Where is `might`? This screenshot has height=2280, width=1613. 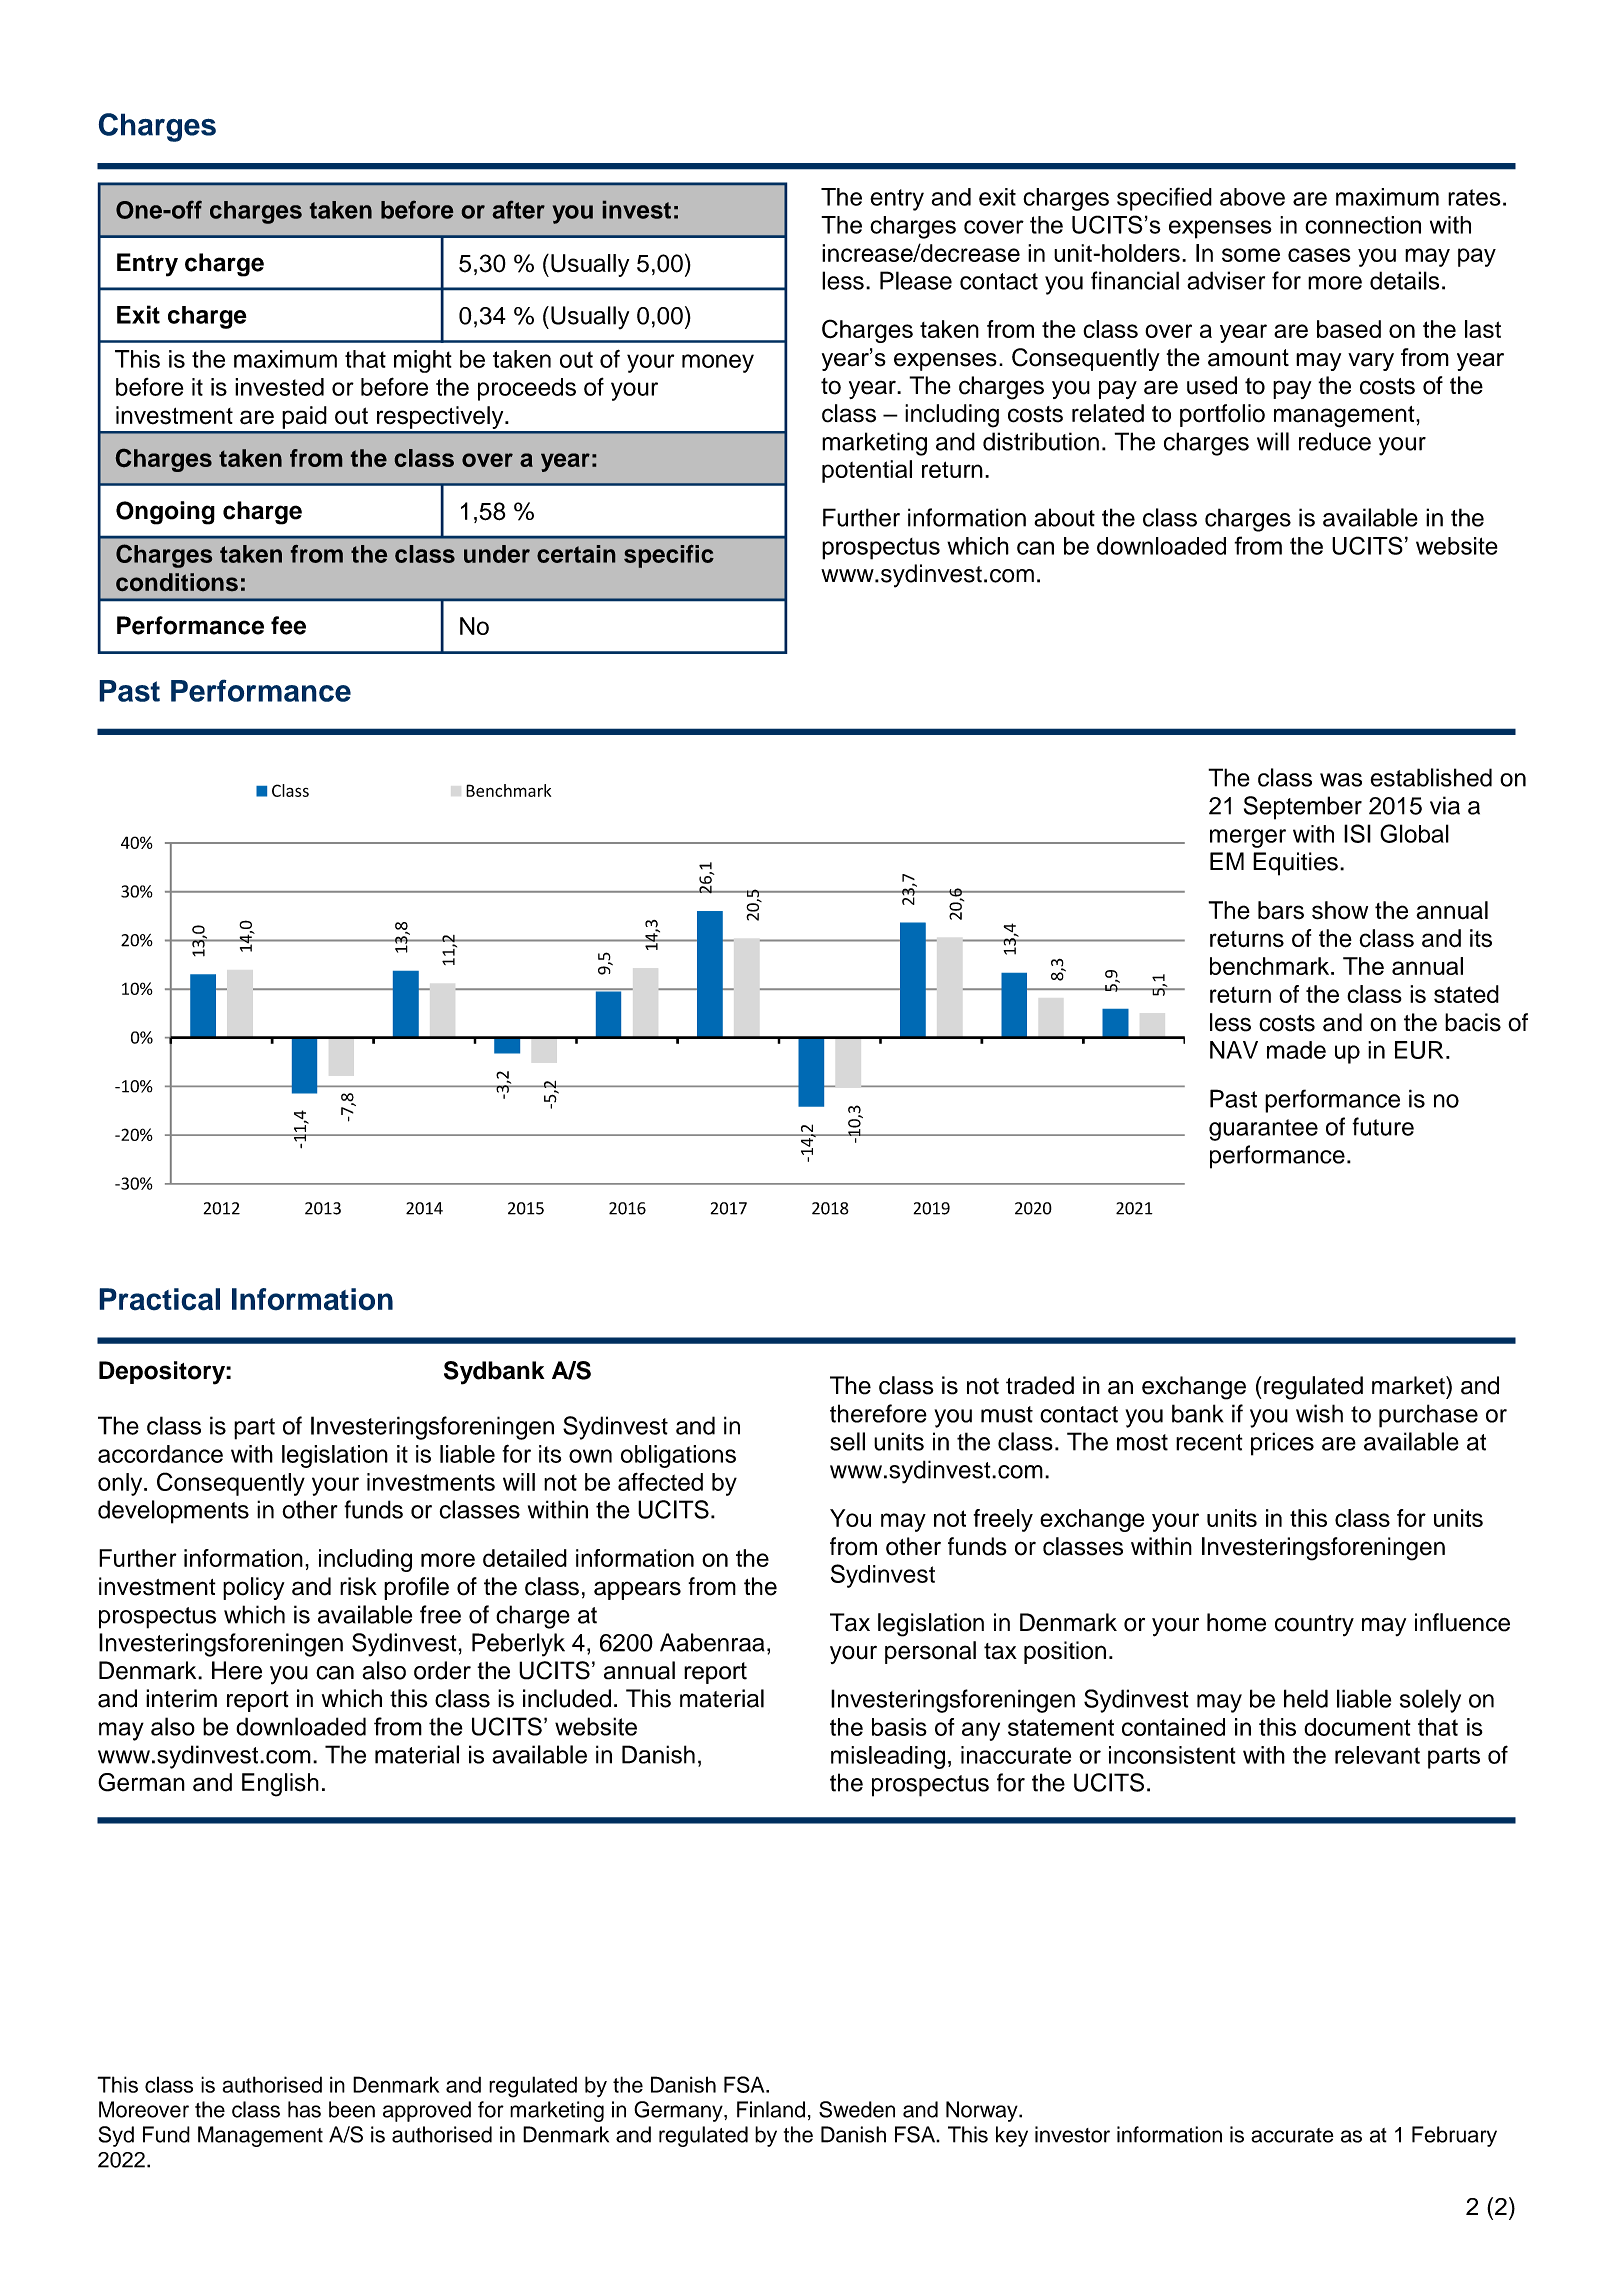
might is located at coordinates (423, 361).
